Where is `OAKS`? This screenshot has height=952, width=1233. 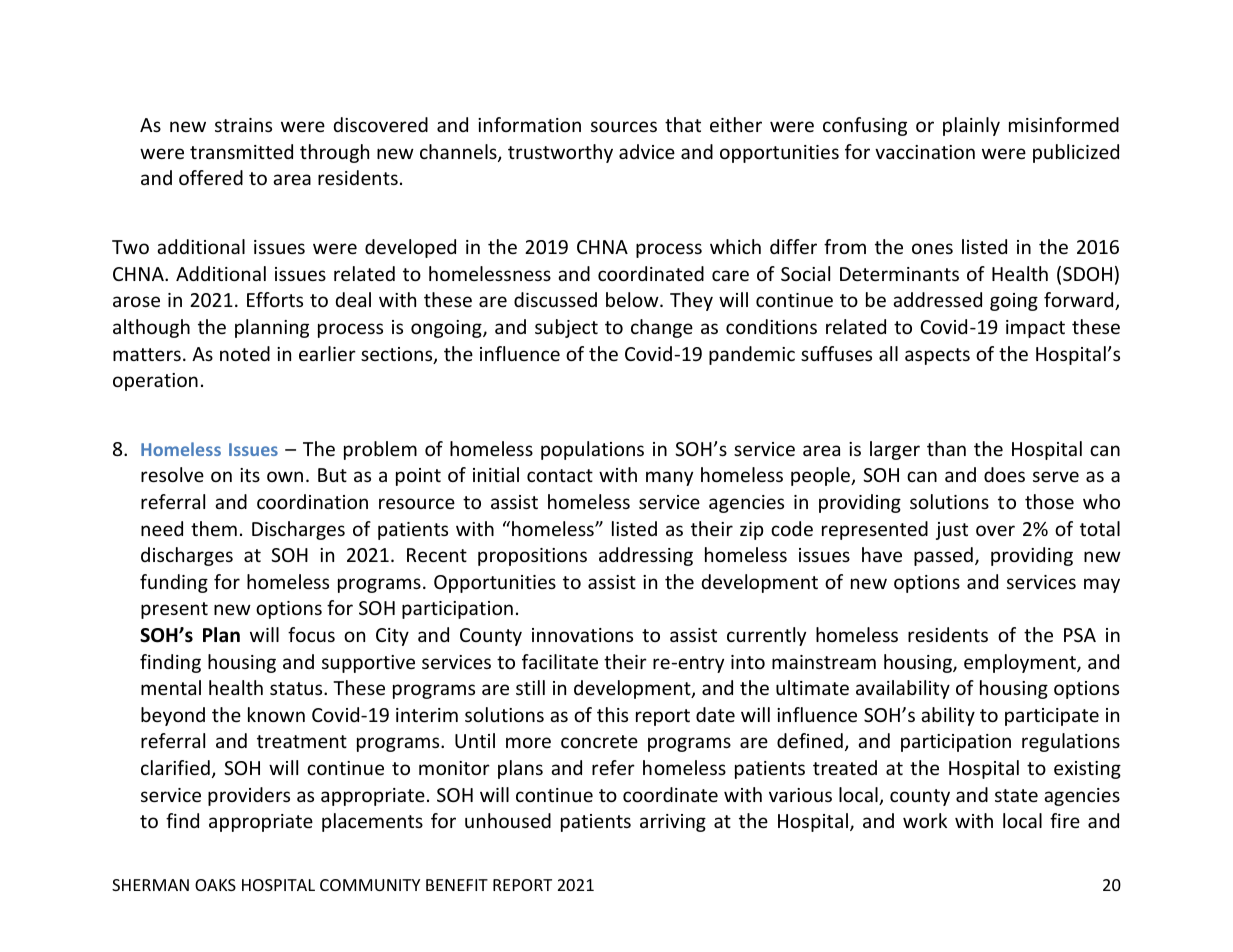
OAKS is located at coordinates (215, 885).
